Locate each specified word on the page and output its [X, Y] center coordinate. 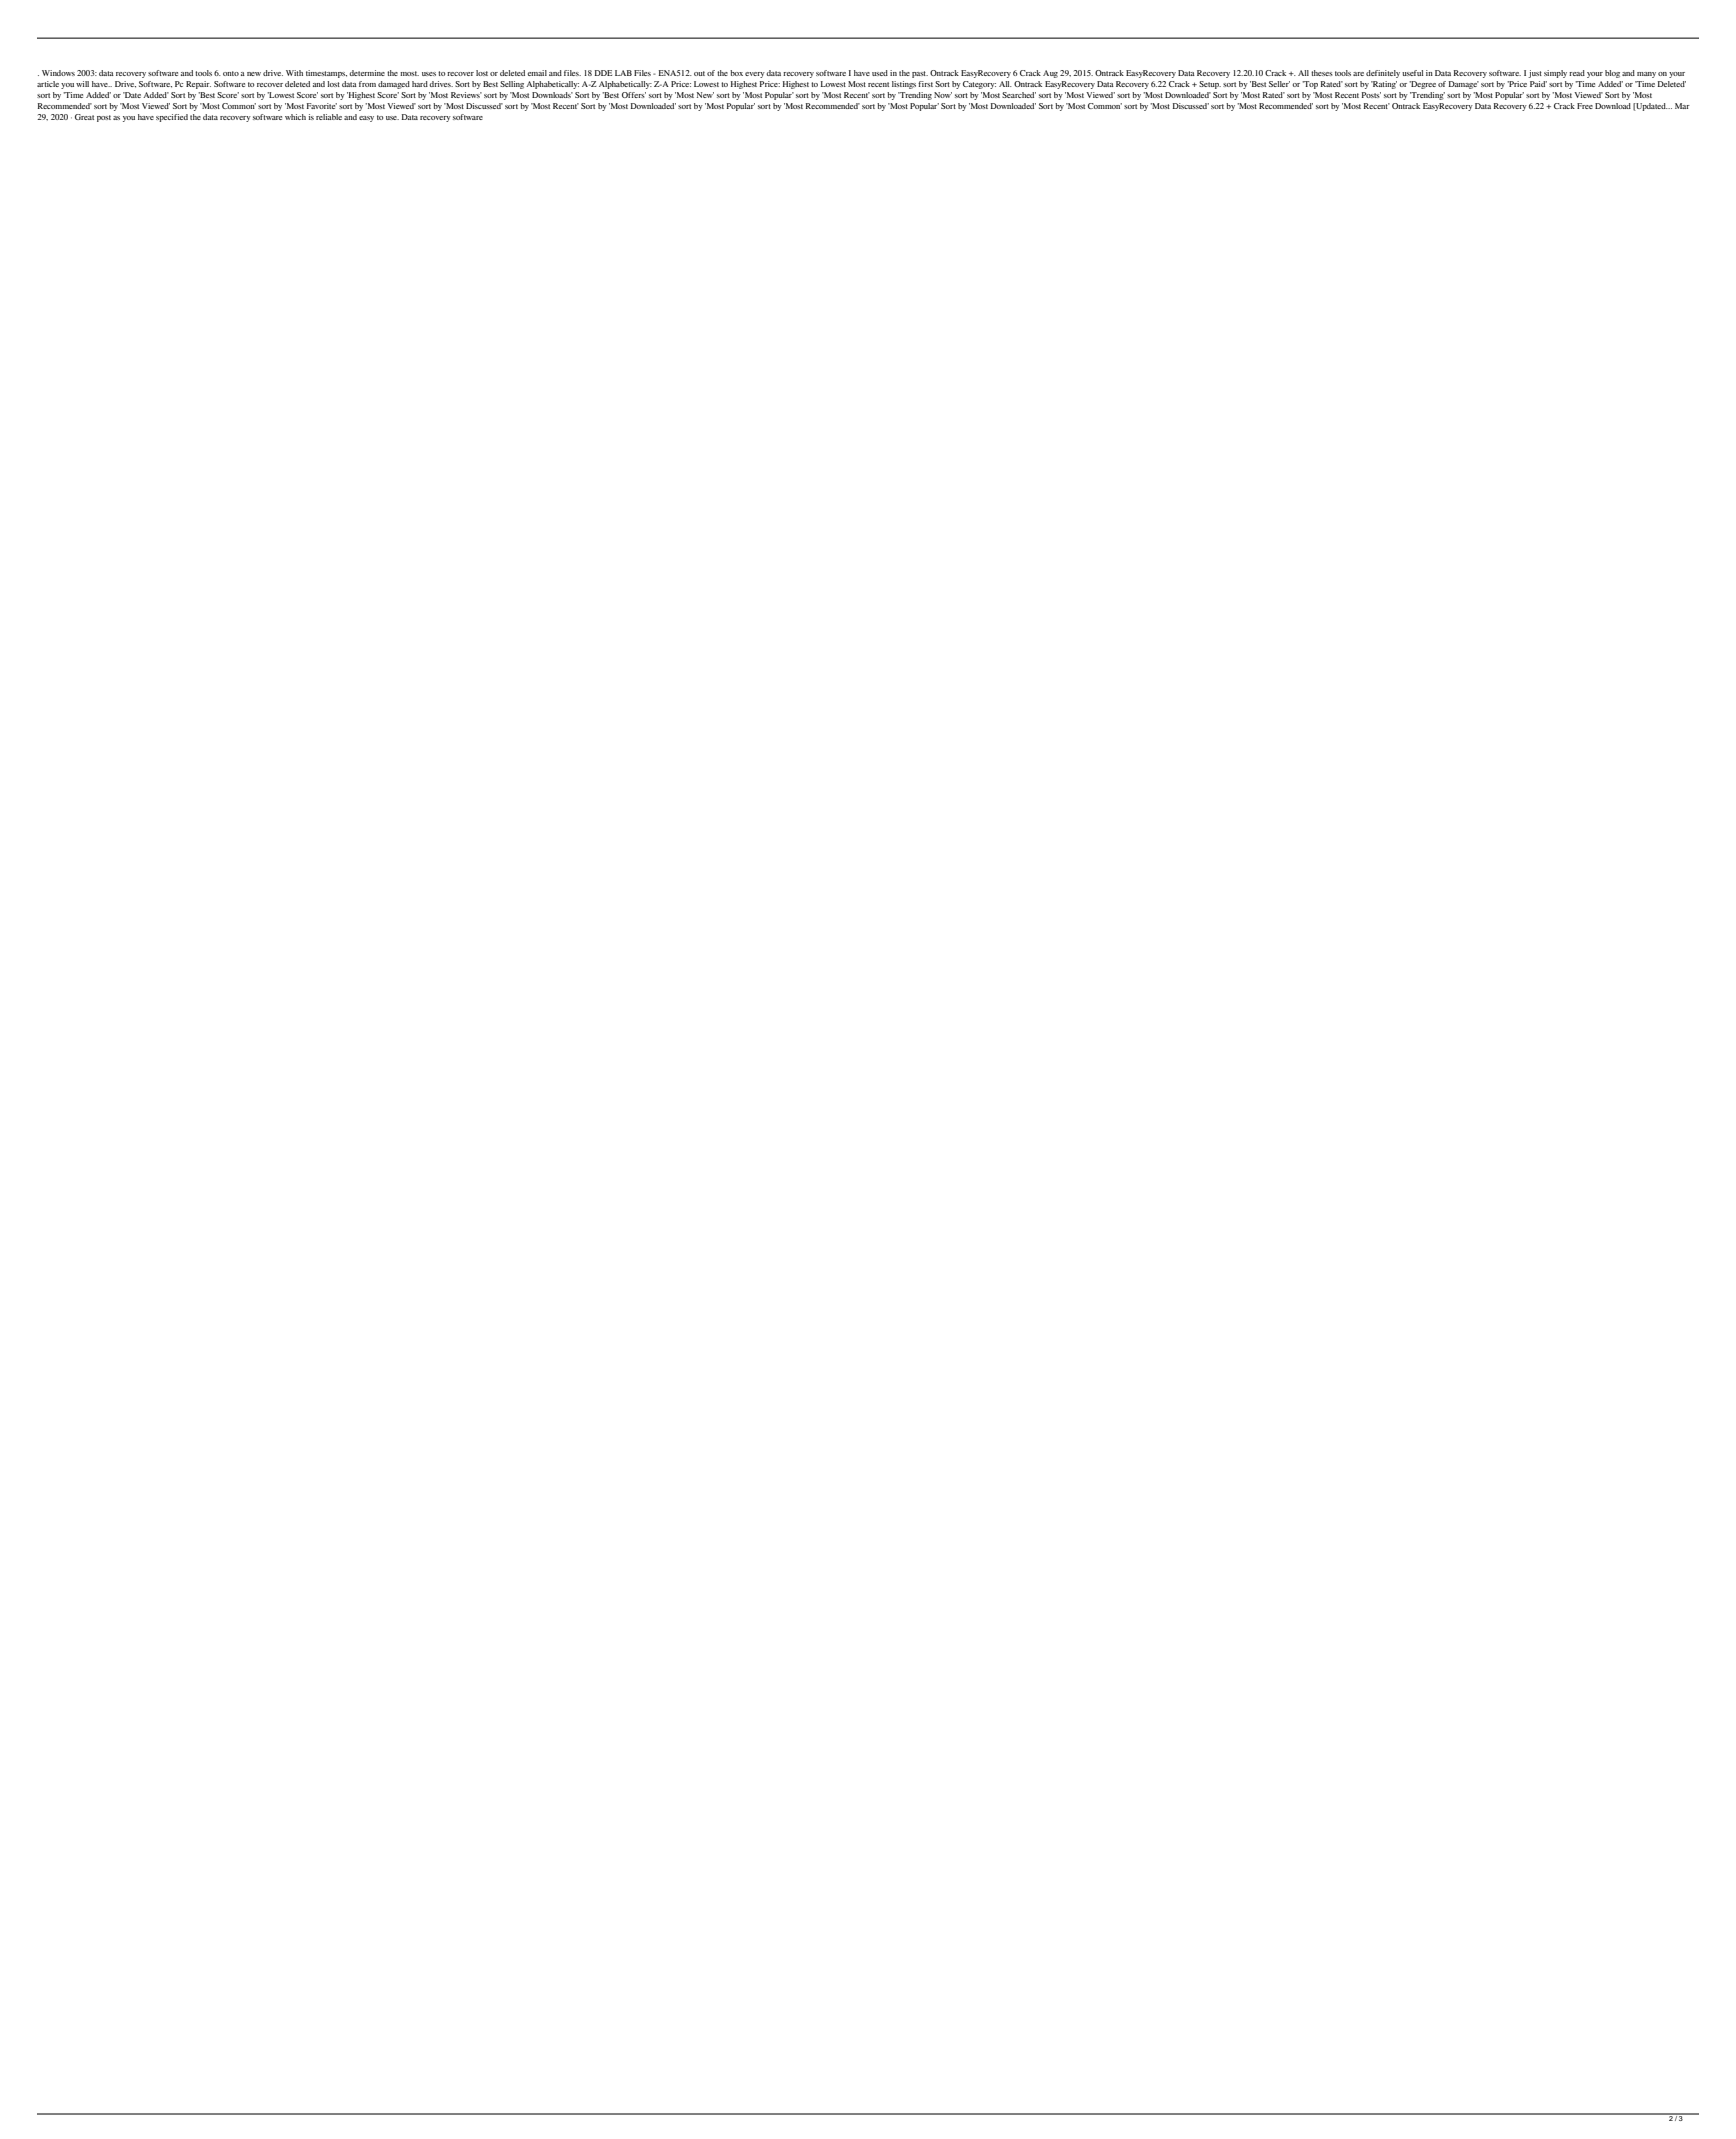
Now [943, 95]
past [920, 74]
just [1535, 74]
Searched [1019, 95]
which [295, 117]
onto [231, 73]
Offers [634, 95]
